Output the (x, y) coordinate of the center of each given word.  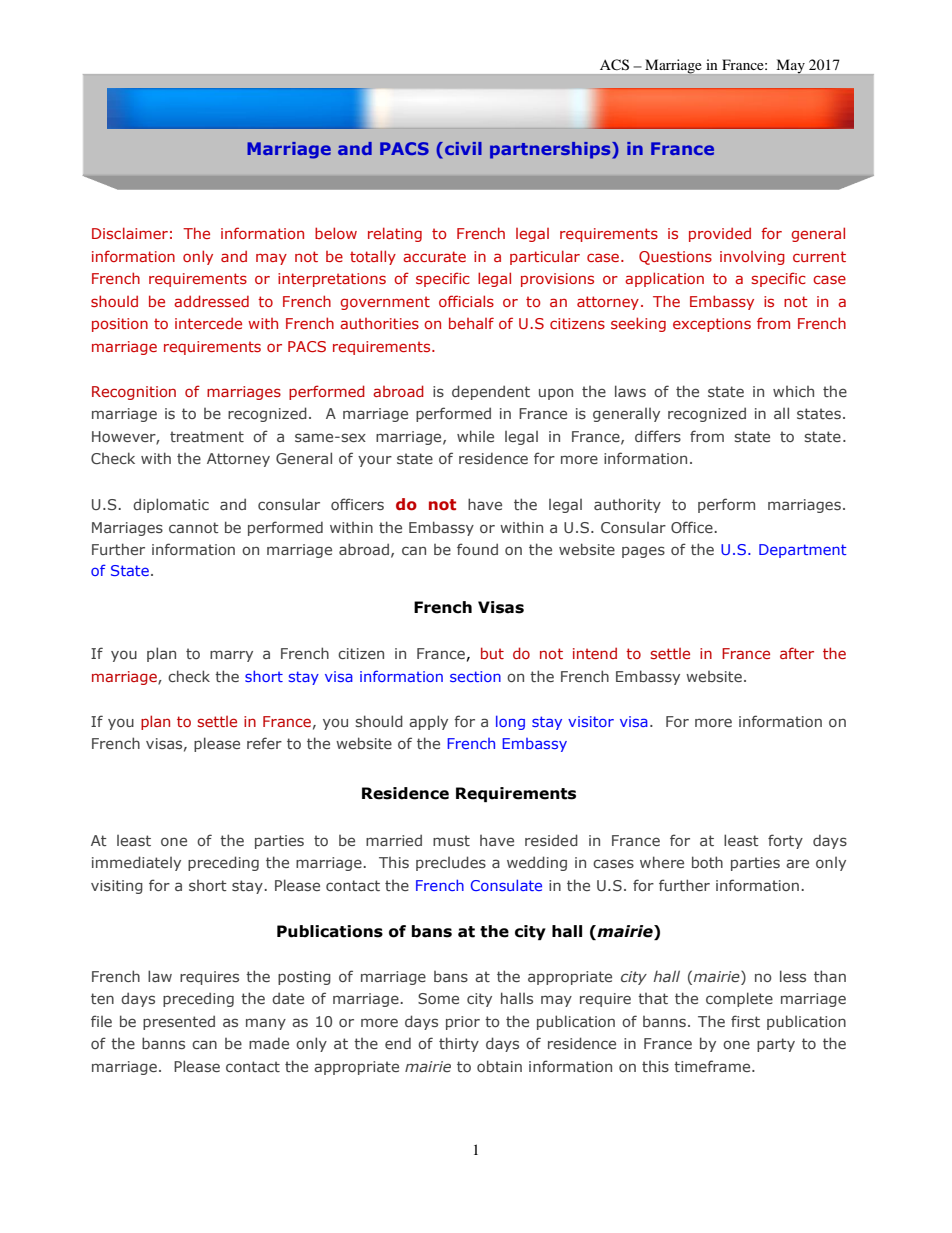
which (793, 391)
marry (231, 656)
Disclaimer (130, 233)
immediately (136, 863)
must (451, 840)
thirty (459, 1044)
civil (463, 148)
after (797, 653)
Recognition (134, 393)
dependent (491, 392)
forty (785, 841)
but (492, 653)
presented (179, 1022)
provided (720, 234)
